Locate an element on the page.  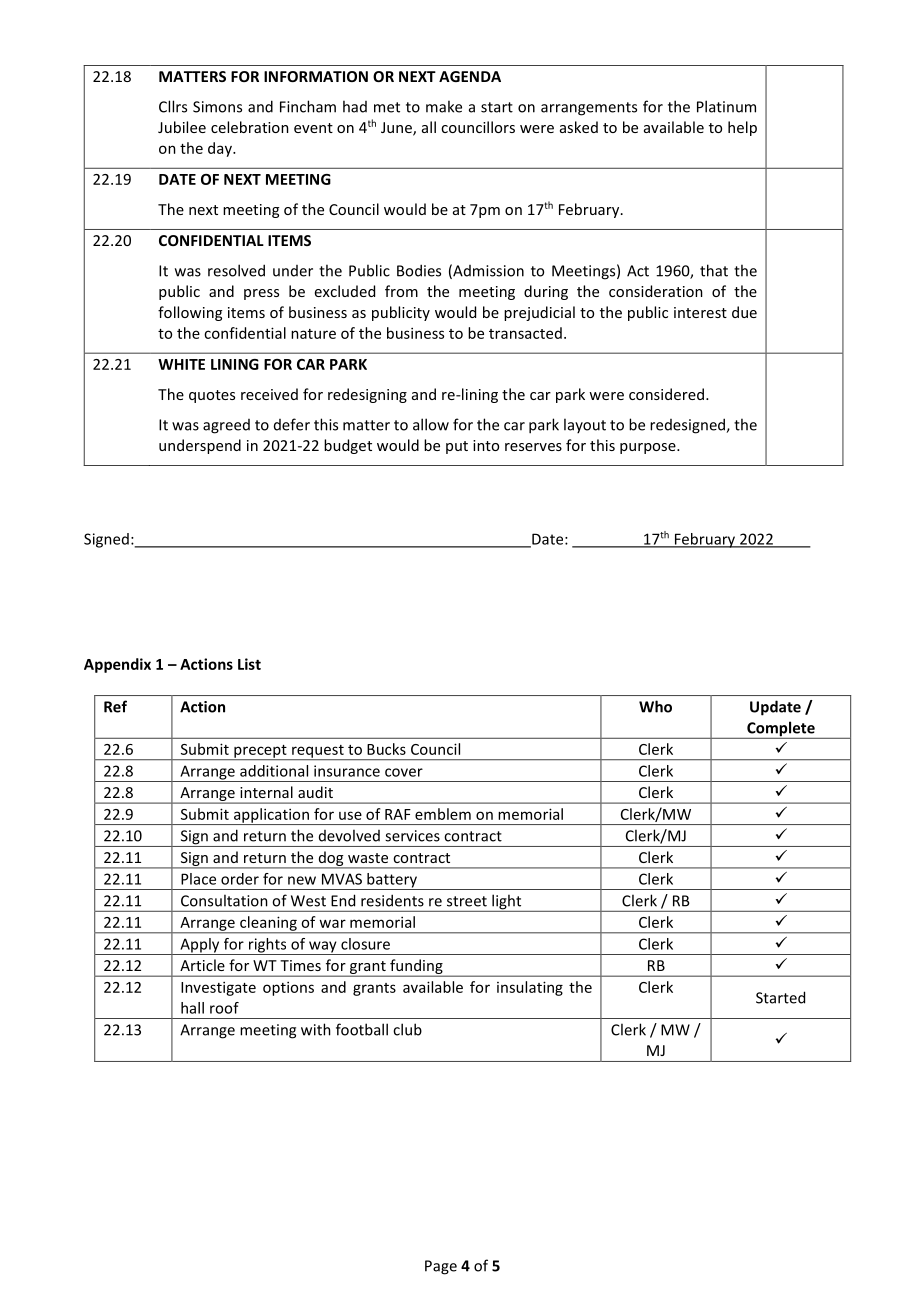
Platinum is located at coordinates (726, 106).
